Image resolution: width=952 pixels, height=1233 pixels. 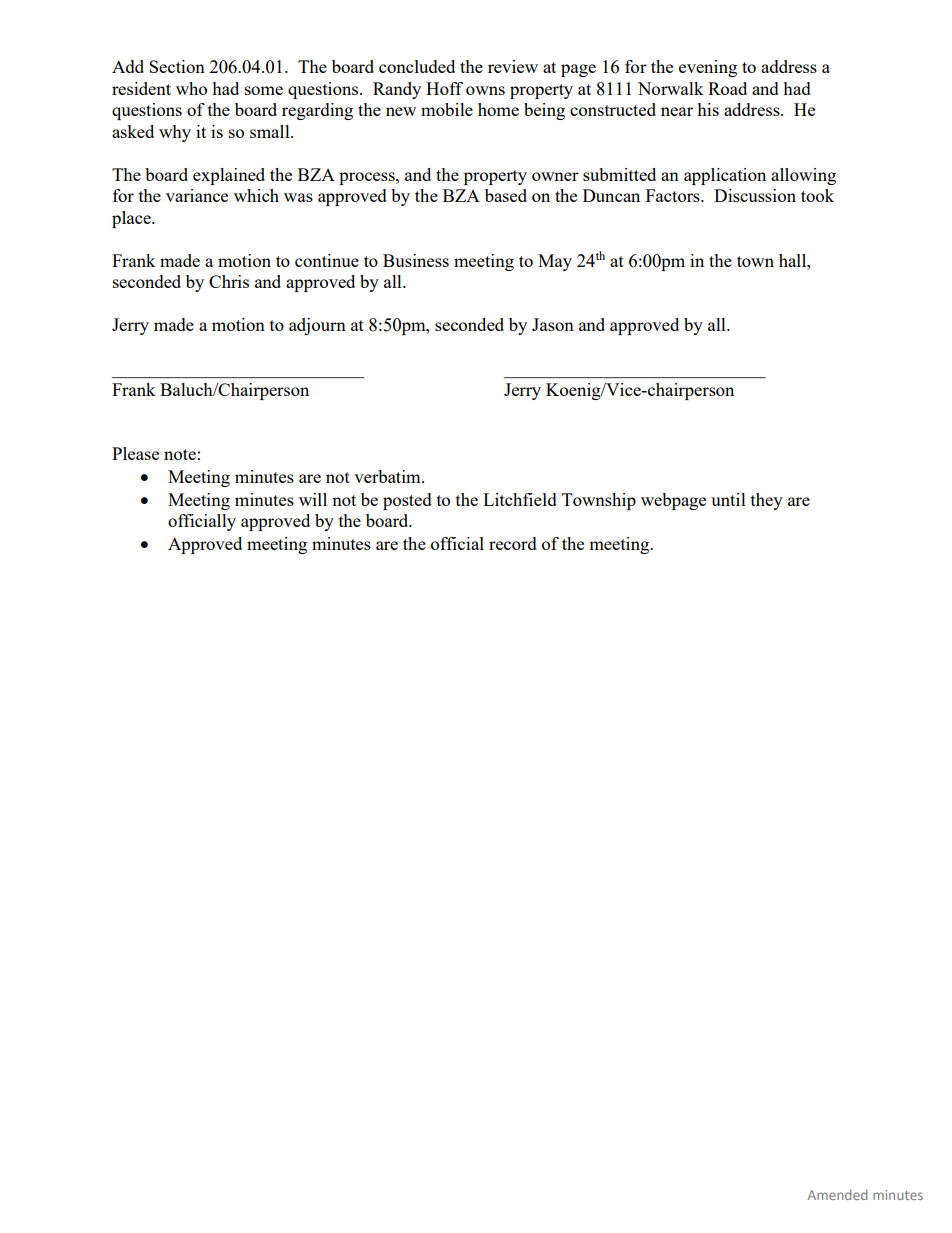 I want to click on posted, so click(x=407, y=501).
